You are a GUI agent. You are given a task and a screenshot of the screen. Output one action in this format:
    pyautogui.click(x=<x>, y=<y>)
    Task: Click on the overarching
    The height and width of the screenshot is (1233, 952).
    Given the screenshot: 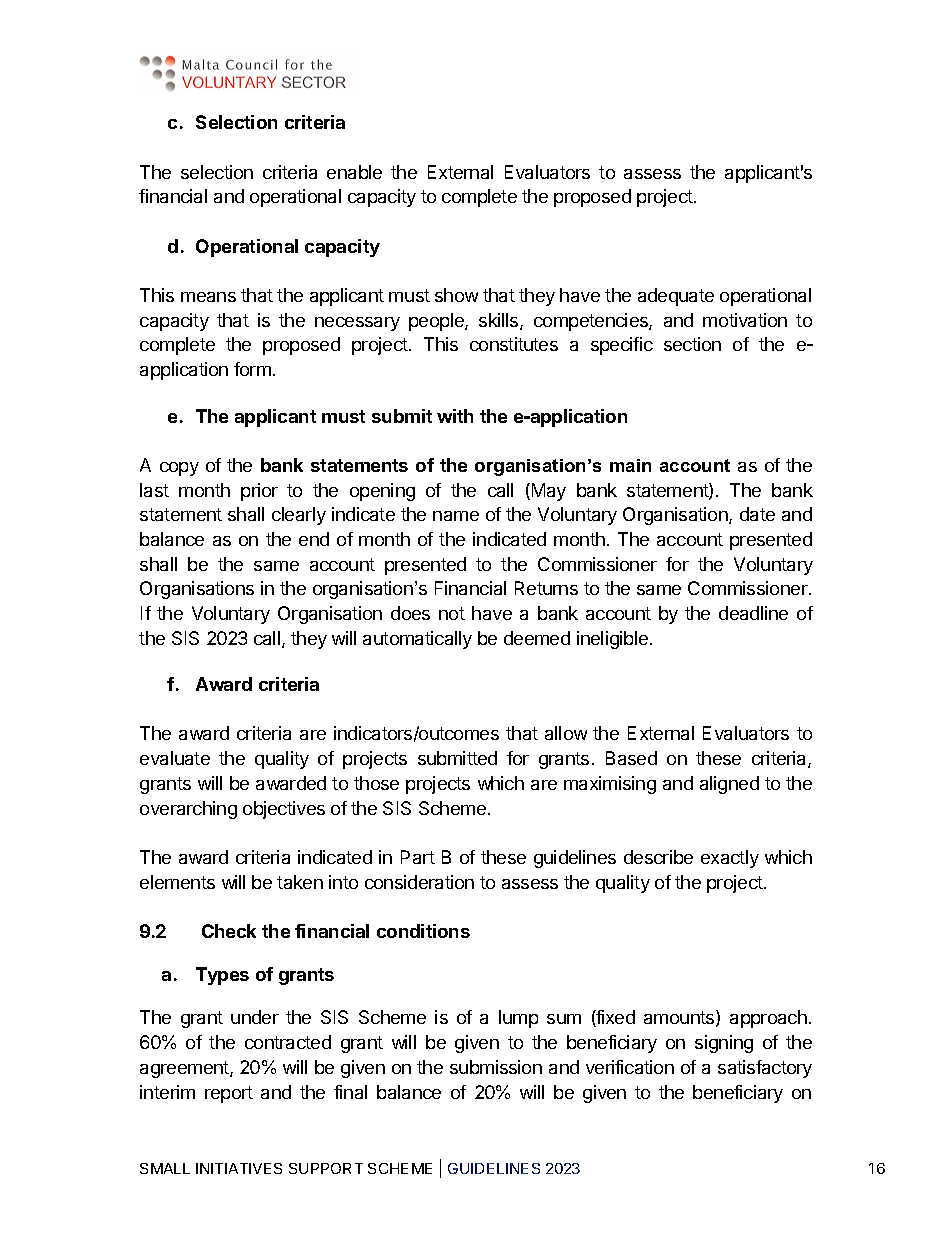 What is the action you would take?
    pyautogui.click(x=188, y=810)
